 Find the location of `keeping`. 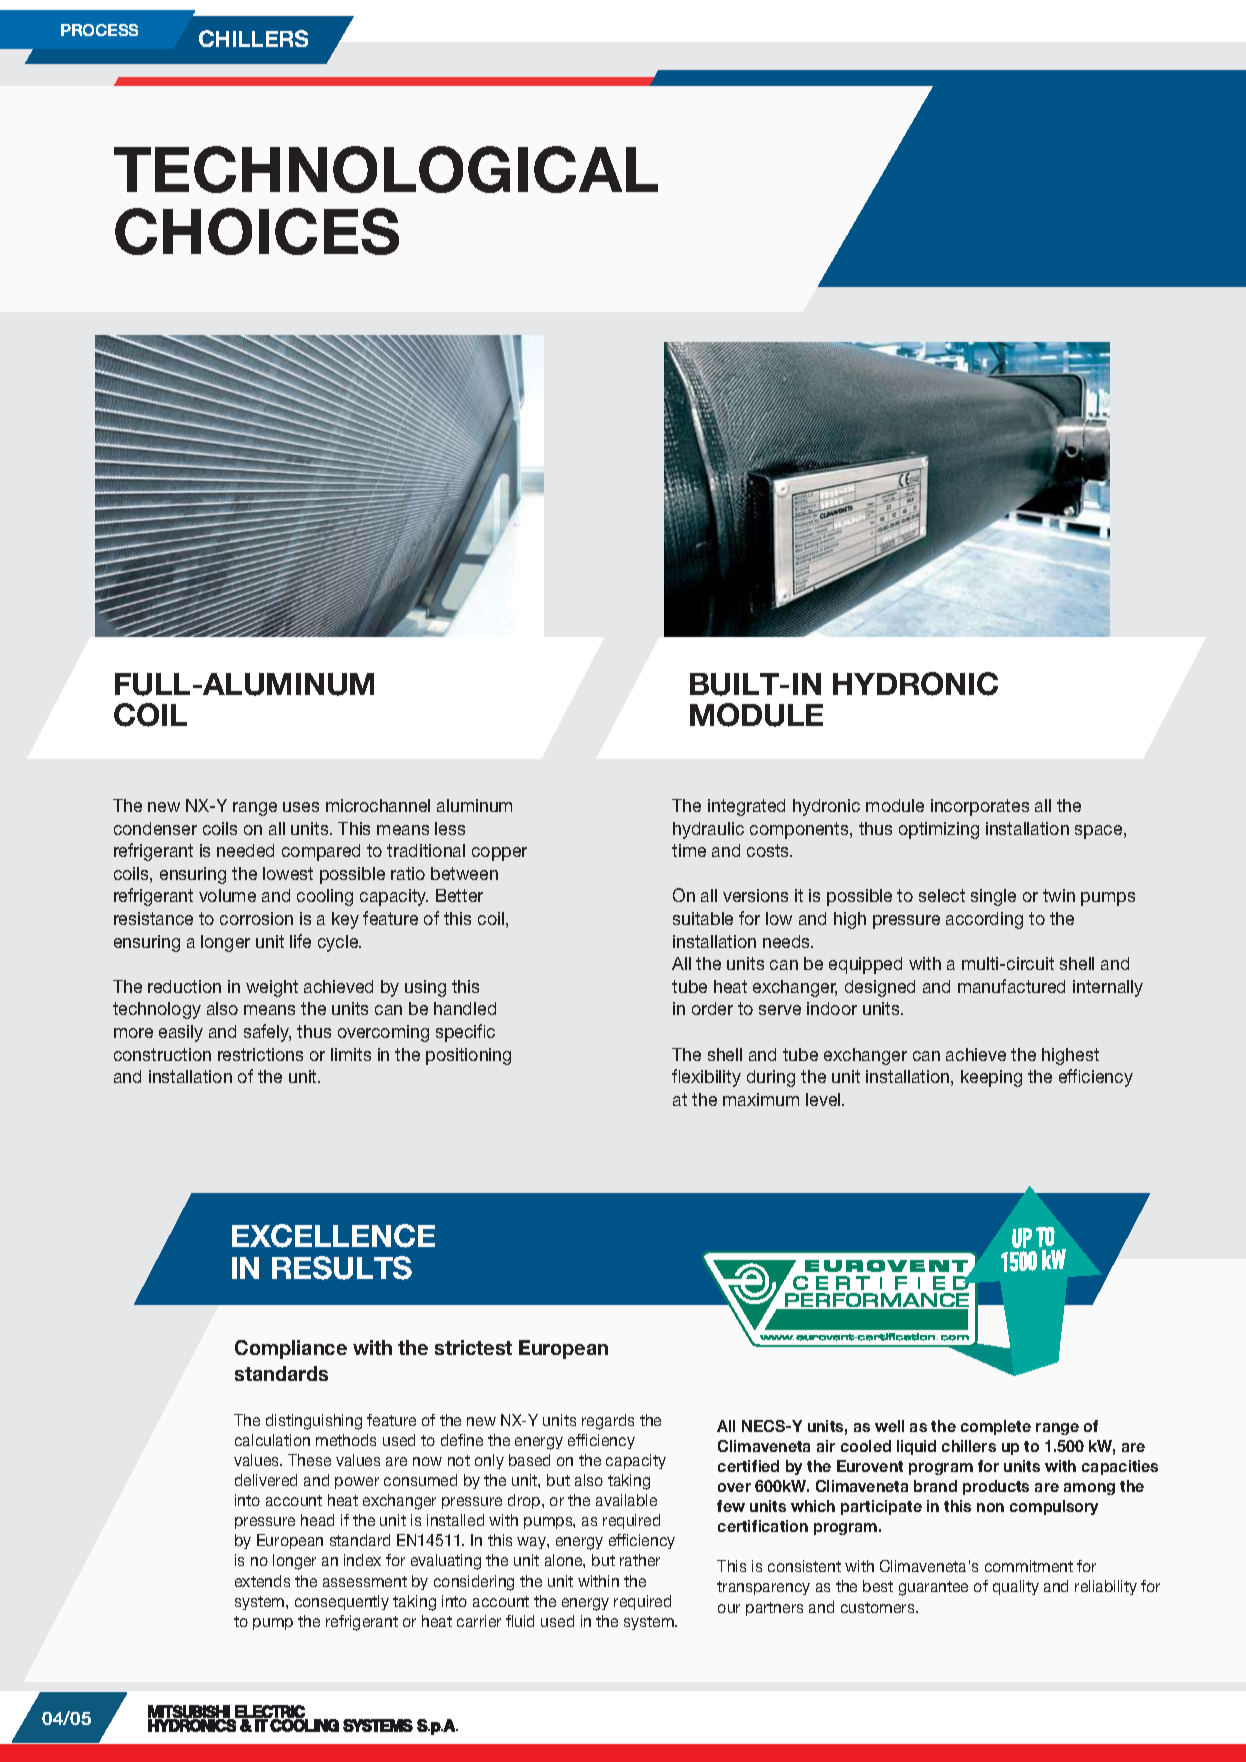

keeping is located at coordinates (991, 1078).
